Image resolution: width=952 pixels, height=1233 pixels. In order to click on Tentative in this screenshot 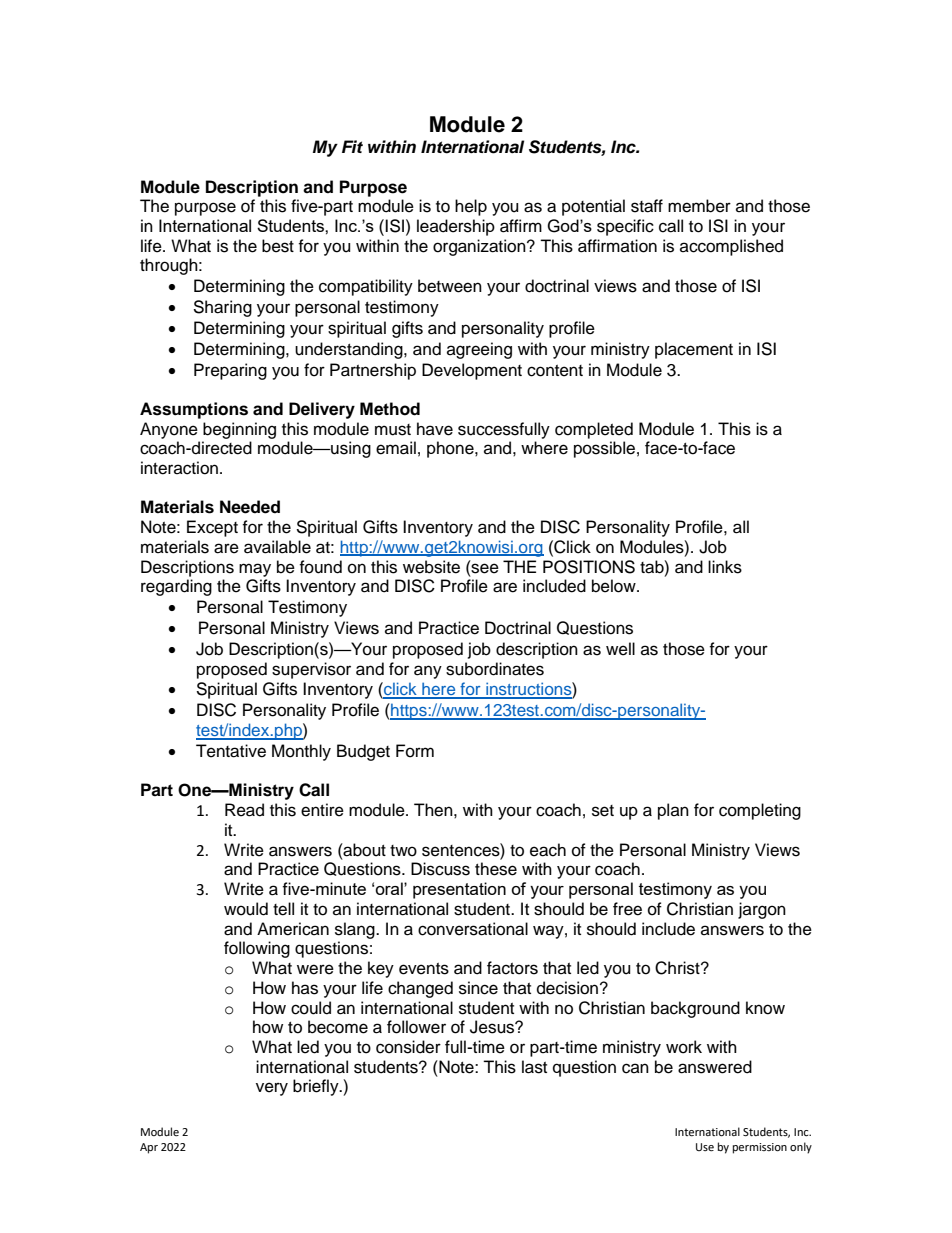, I will do `click(231, 751)`.
